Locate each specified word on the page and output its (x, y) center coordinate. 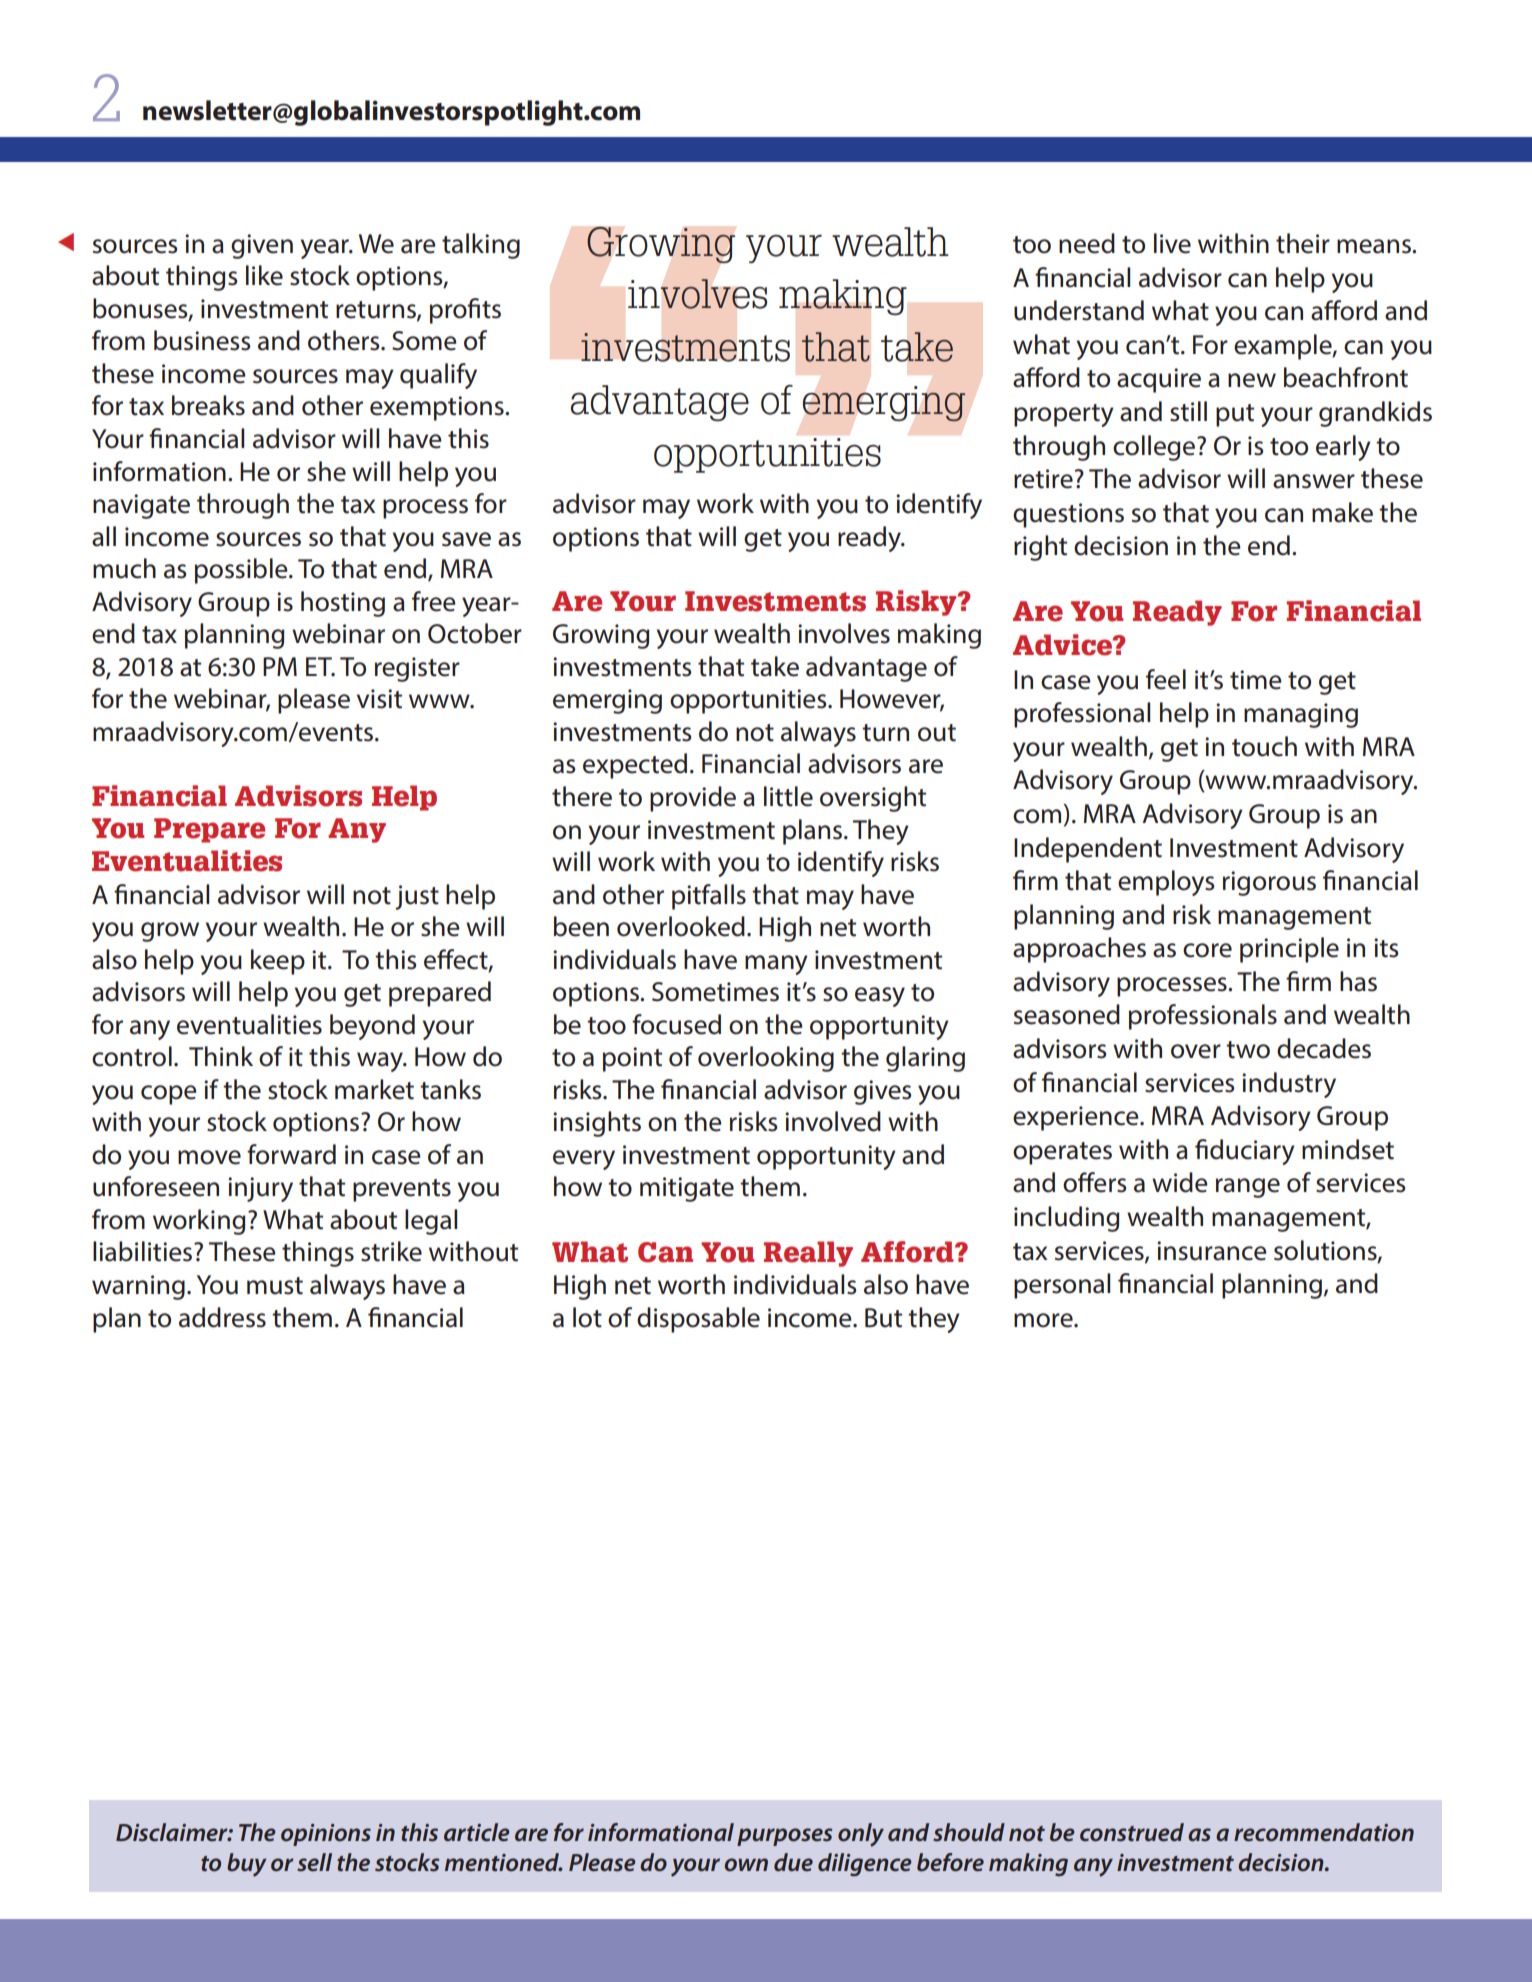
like (264, 275)
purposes (785, 1837)
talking (481, 246)
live (1172, 243)
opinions (326, 1835)
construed (1132, 1832)
